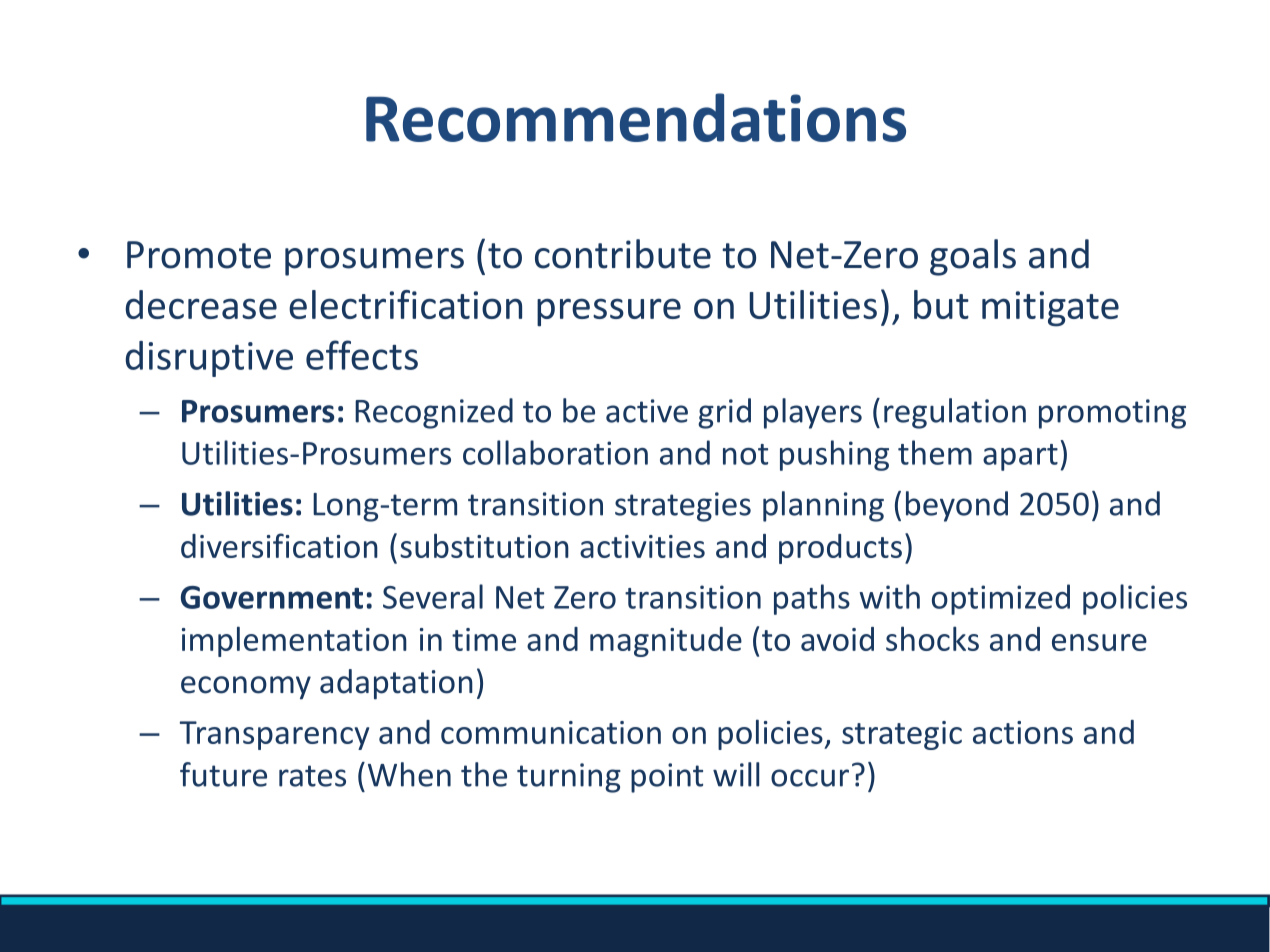  What do you see at coordinates (636, 117) in the screenshot?
I see `Recommendations` at bounding box center [636, 117].
